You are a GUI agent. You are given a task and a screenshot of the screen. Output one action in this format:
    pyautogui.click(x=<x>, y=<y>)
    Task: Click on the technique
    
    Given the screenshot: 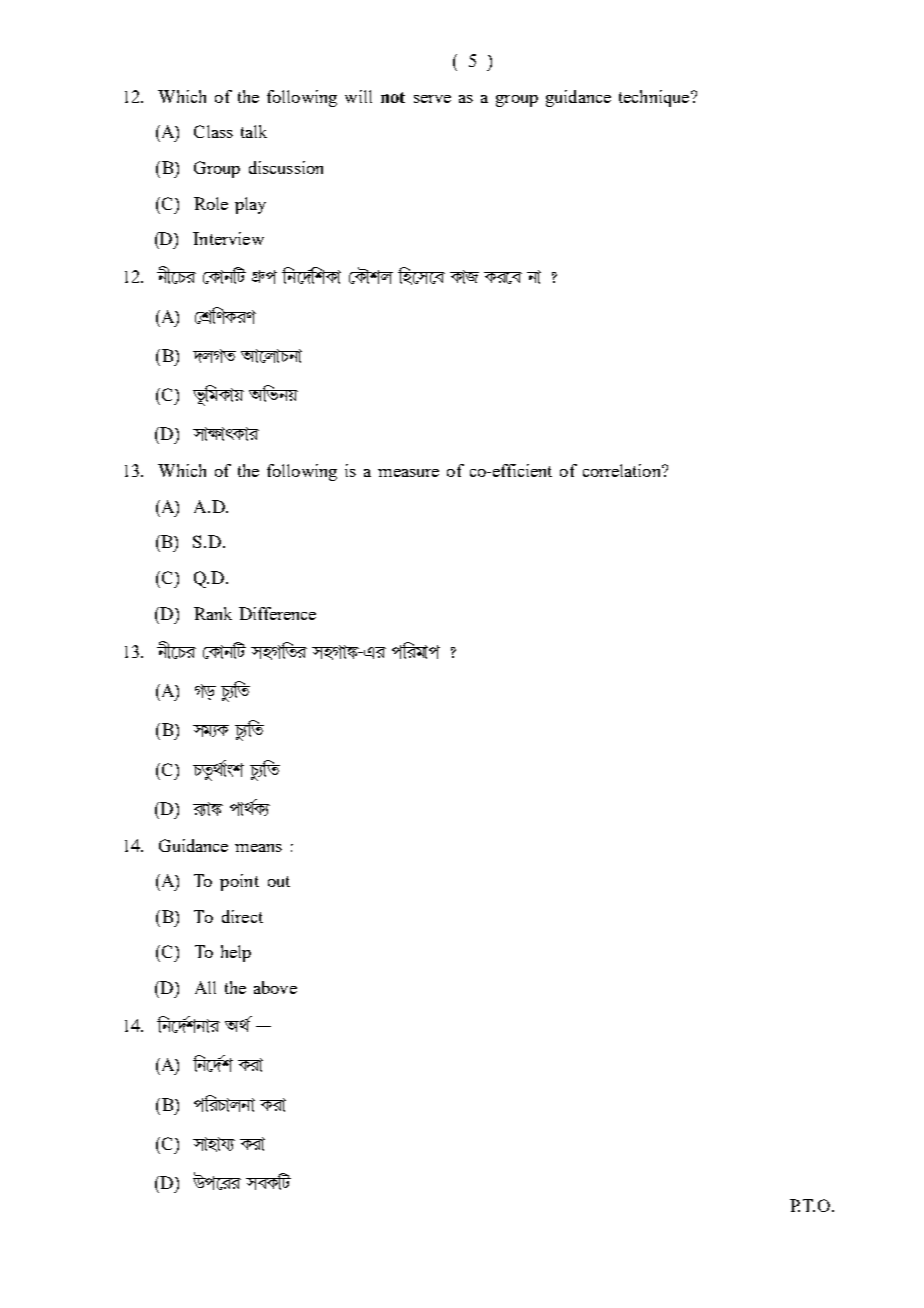 What is the action you would take?
    pyautogui.click(x=655, y=98)
